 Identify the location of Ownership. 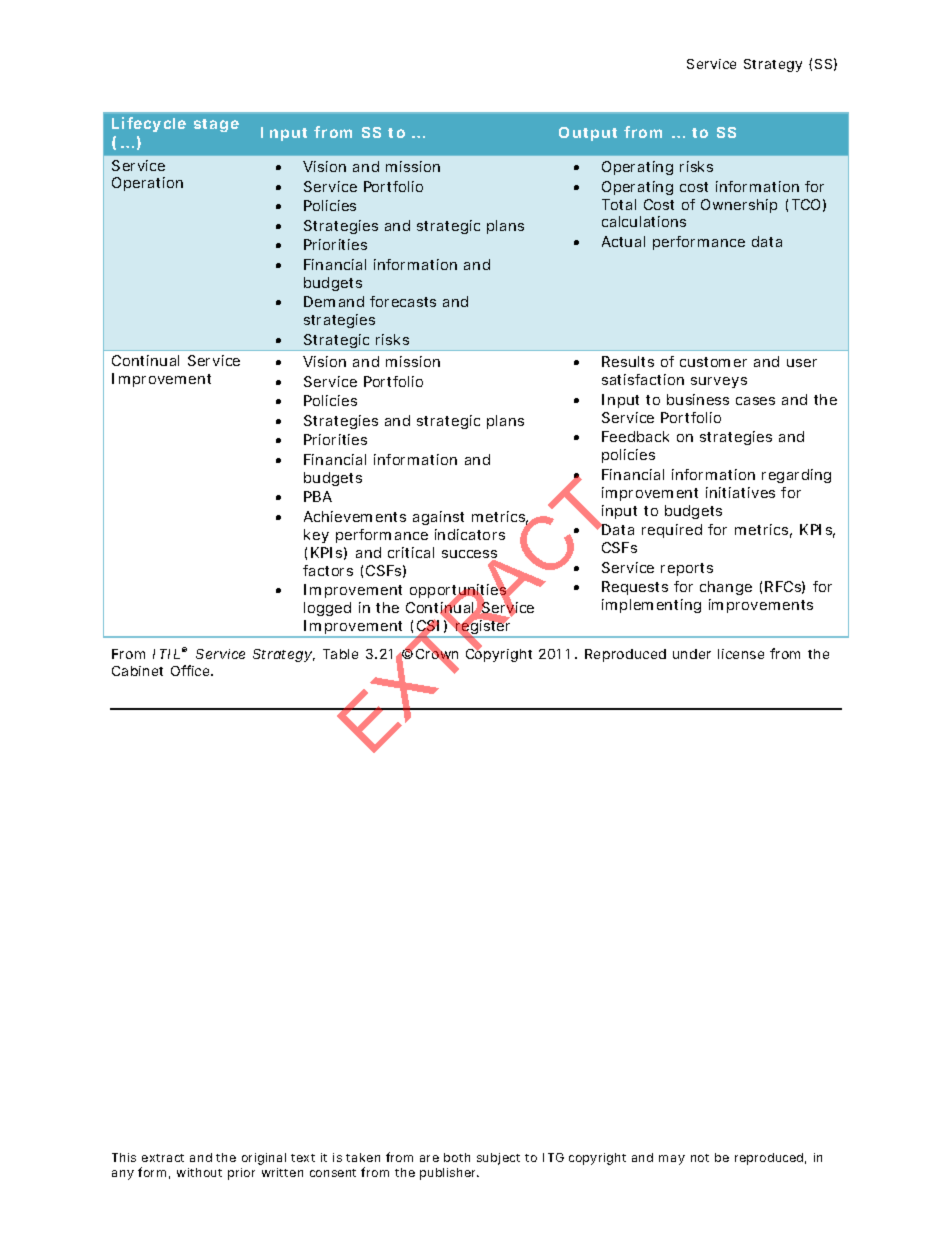
(739, 206).
